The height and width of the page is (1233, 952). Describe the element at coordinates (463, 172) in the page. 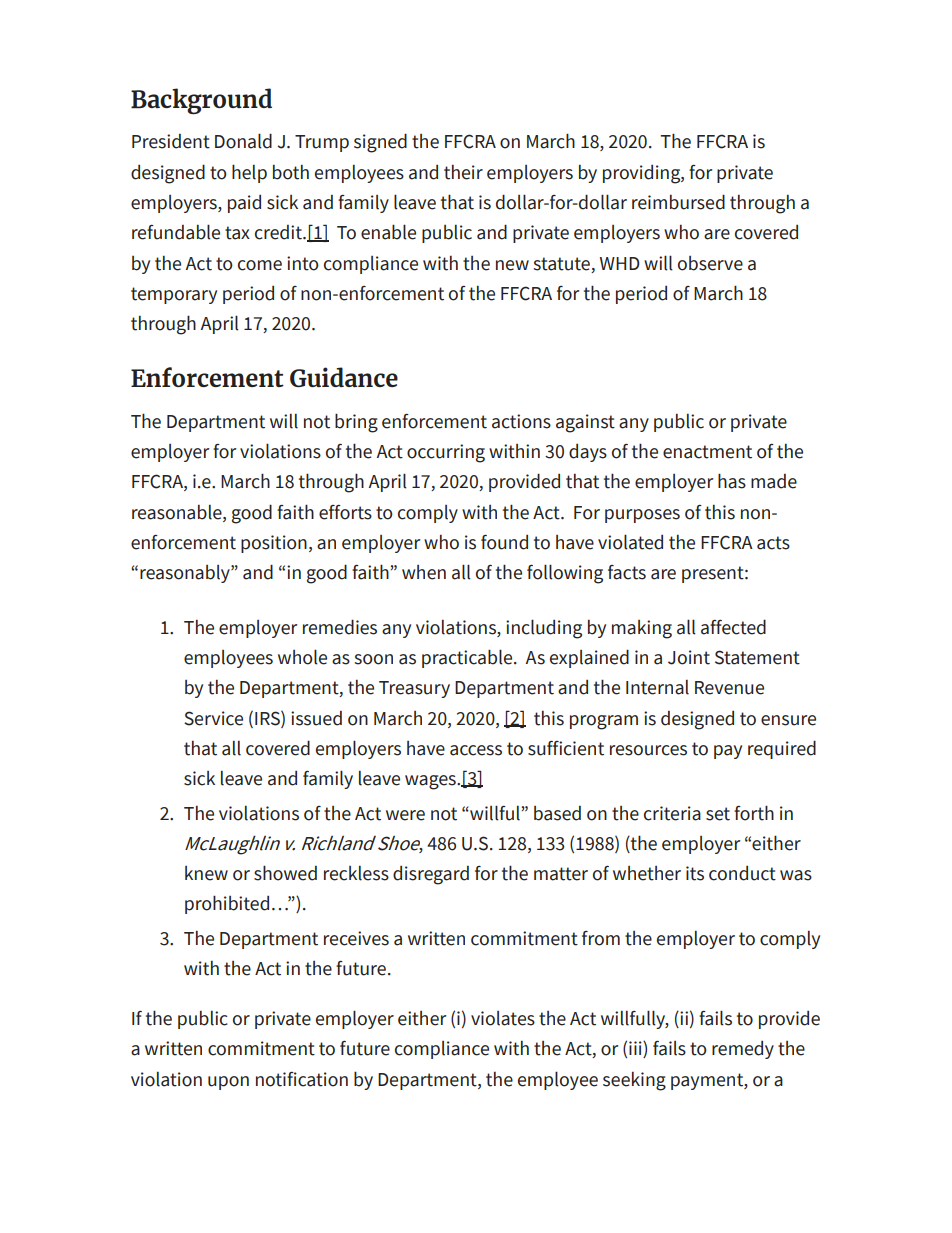

I see `their` at that location.
